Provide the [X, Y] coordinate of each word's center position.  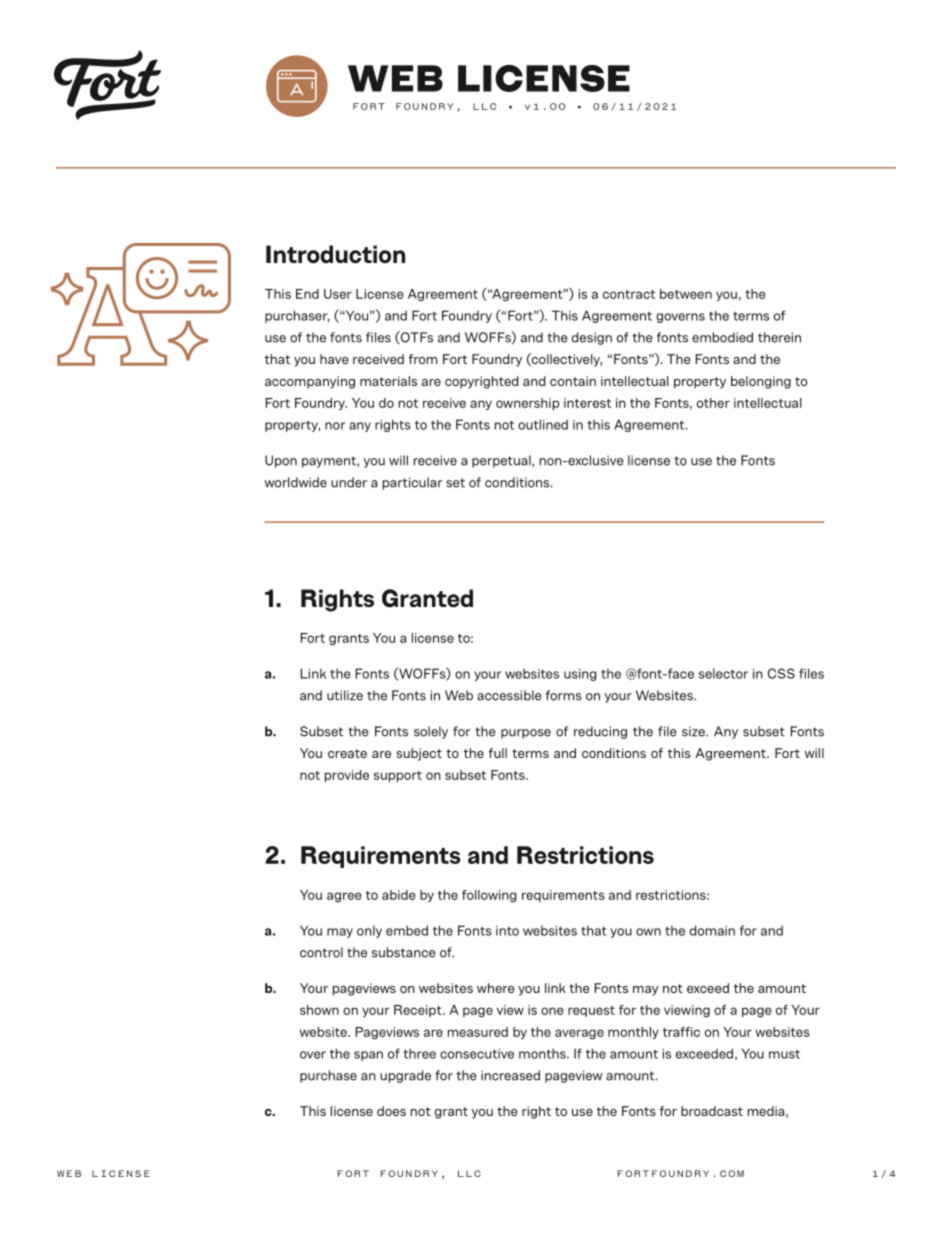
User [338, 294]
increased [510, 1075]
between [686, 294]
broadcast [712, 1111]
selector [723, 673]
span [368, 1056]
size [694, 731]
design [592, 338]
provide [347, 776]
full [498, 753]
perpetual [502, 461]
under [349, 482]
